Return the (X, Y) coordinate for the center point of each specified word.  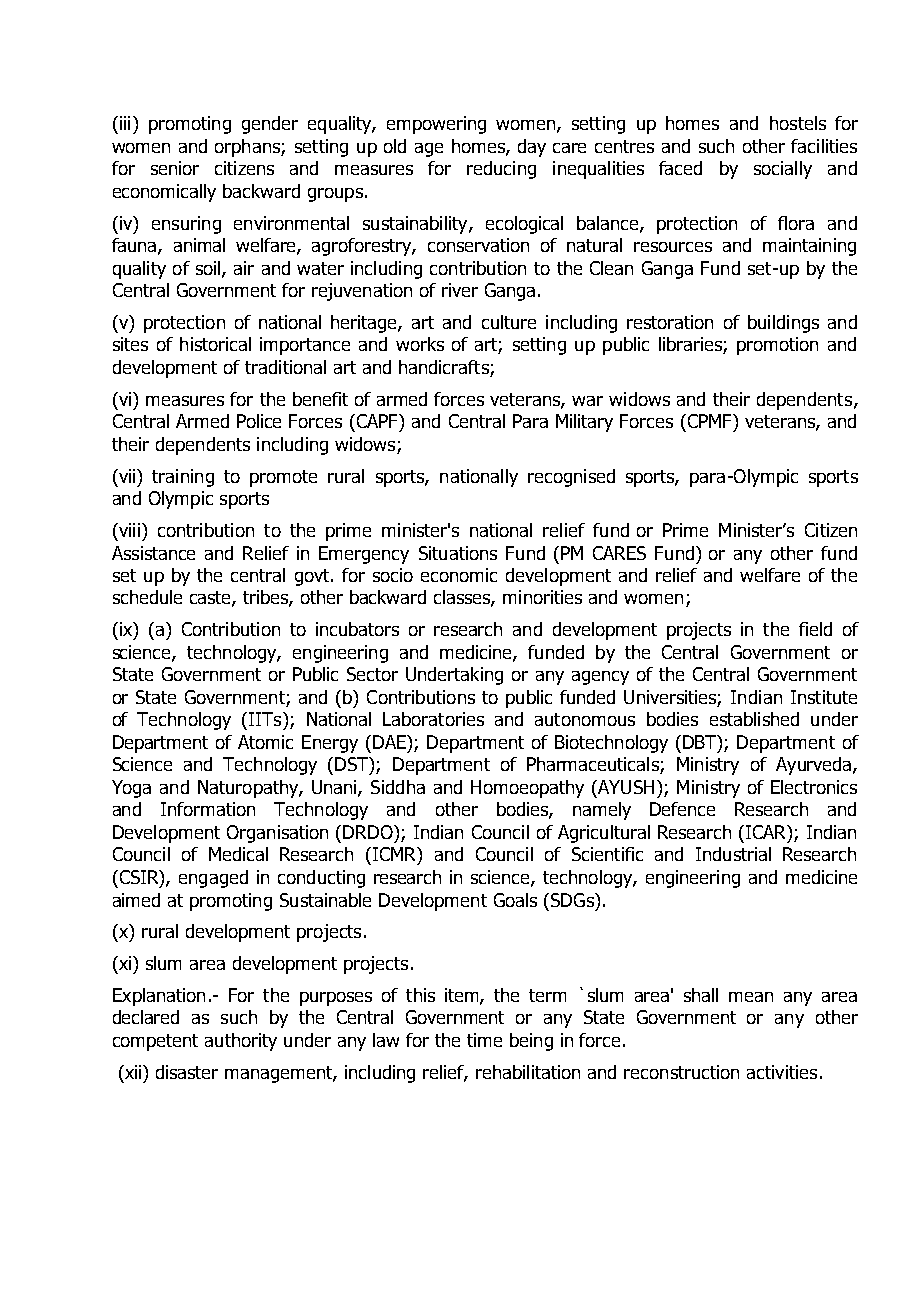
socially (783, 170)
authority (241, 1042)
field (815, 629)
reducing (501, 170)
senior (175, 168)
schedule (147, 597)
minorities (542, 597)
